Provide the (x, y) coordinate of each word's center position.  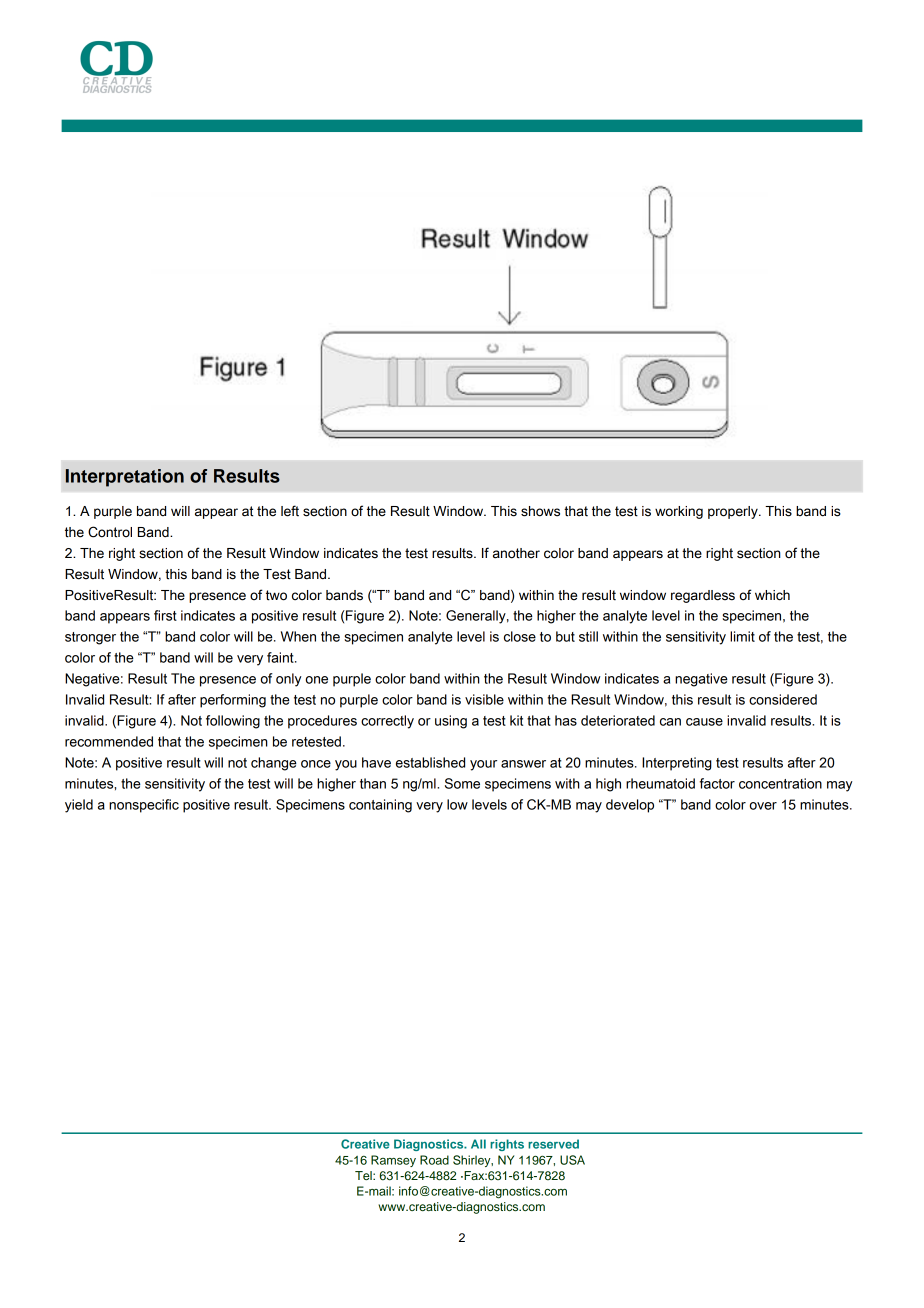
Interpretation (125, 478)
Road (434, 1160)
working (679, 512)
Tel (364, 1175)
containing (380, 806)
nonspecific (144, 806)
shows (540, 511)
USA (572, 1160)
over (763, 806)
